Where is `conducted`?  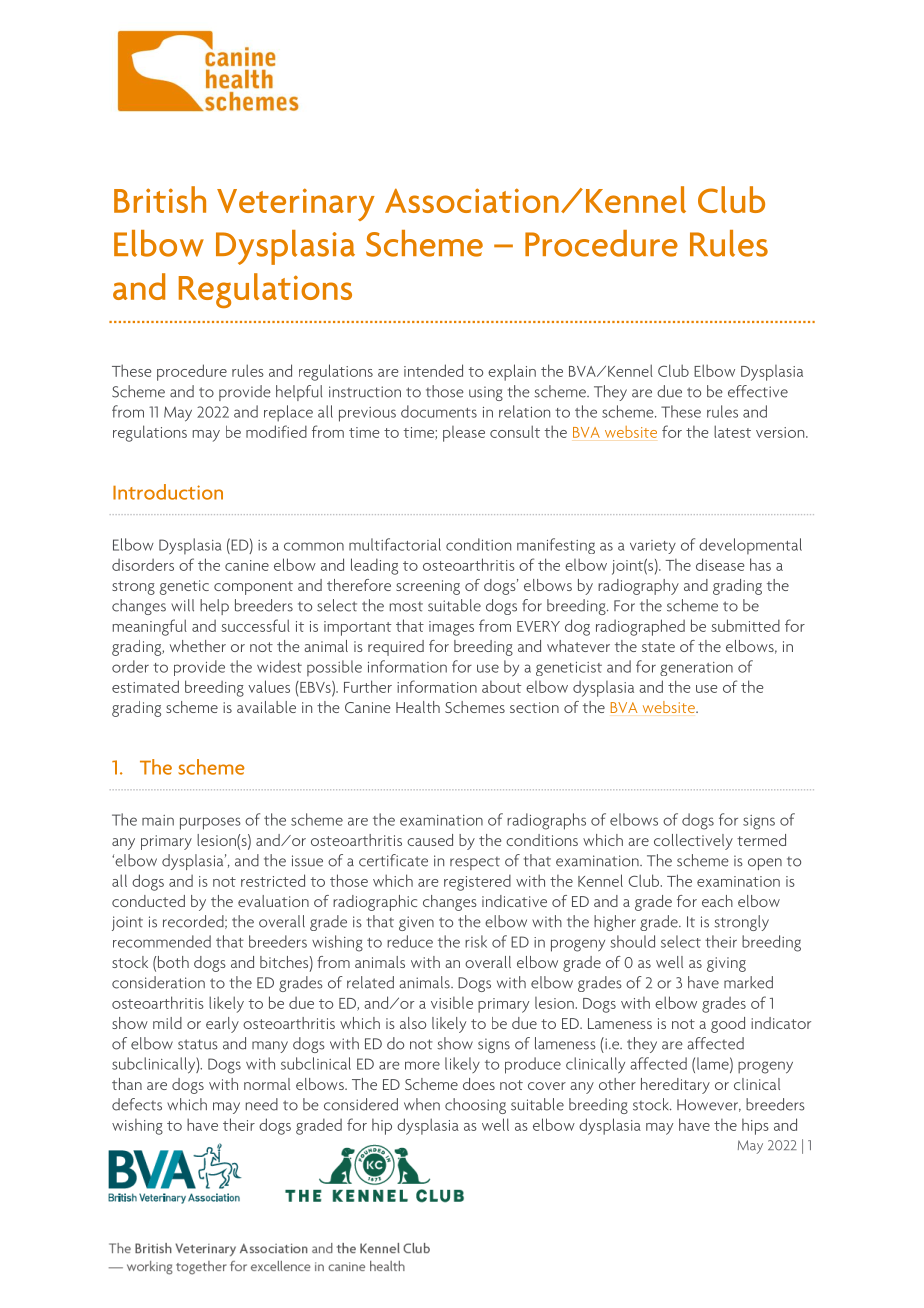
conducted is located at coordinates (148, 901).
